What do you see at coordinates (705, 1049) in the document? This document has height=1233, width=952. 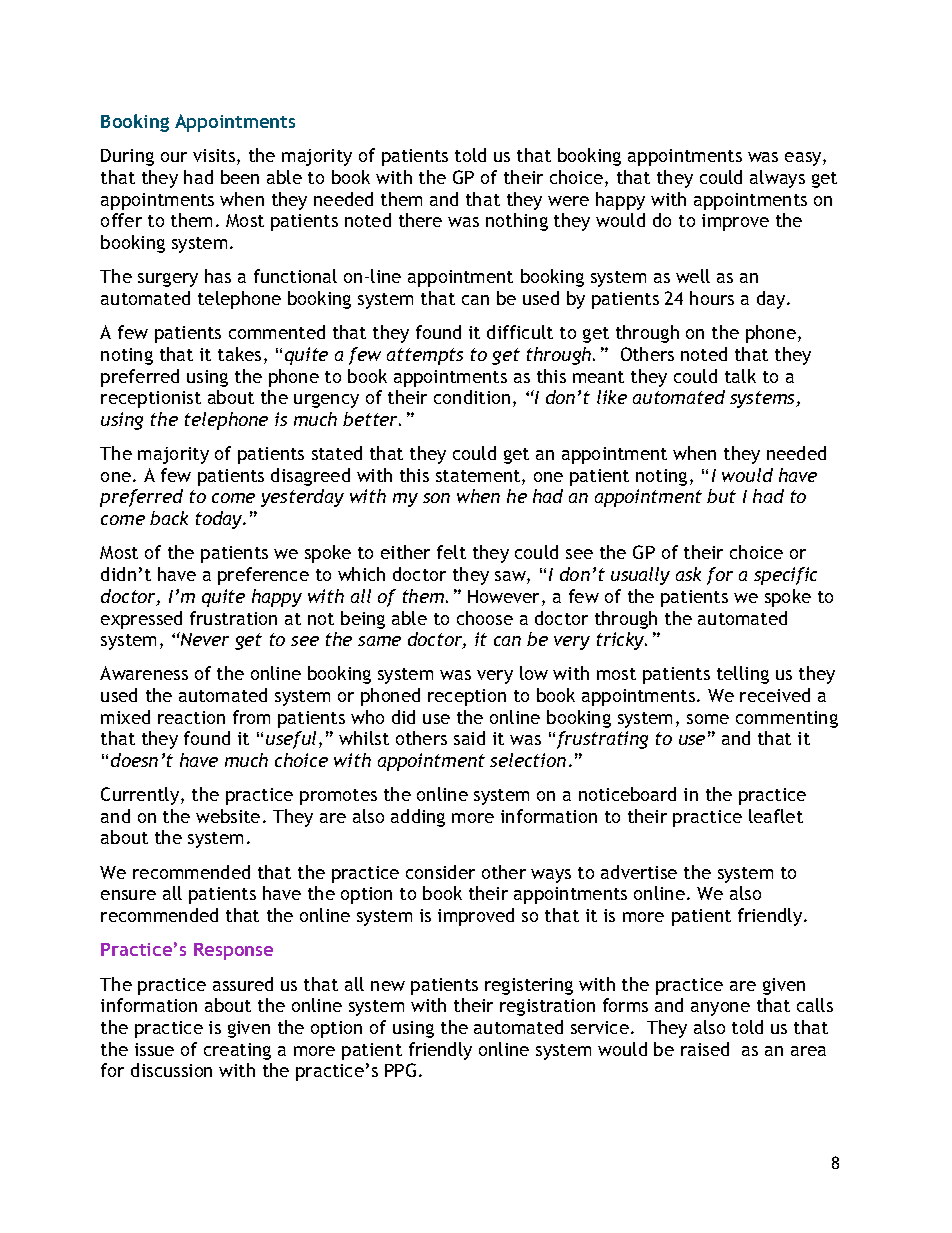 I see `raised` at bounding box center [705, 1049].
